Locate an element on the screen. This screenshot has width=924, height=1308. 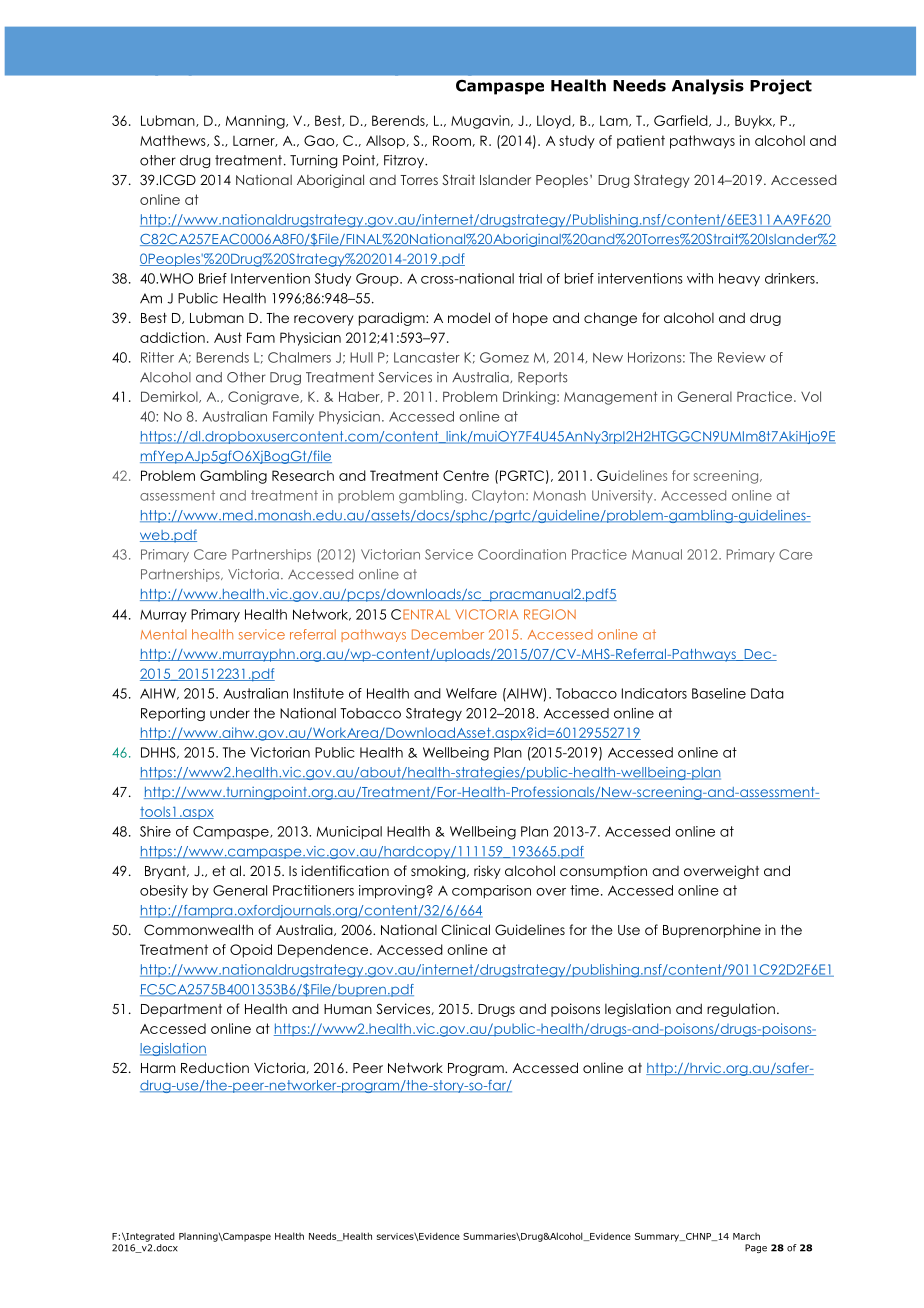
Welfare is located at coordinates (471, 693).
